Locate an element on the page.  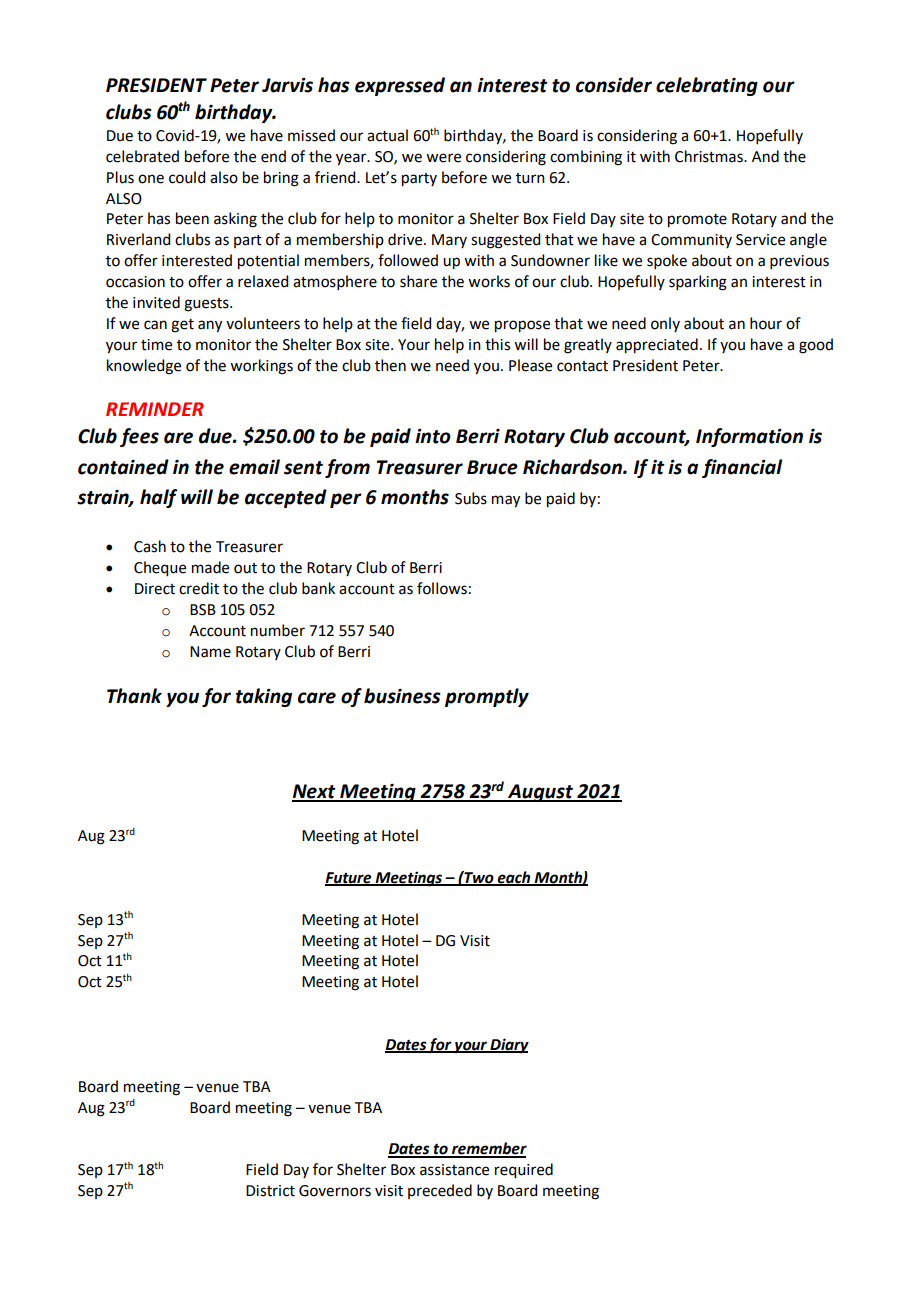
promptly is located at coordinates (487, 697).
